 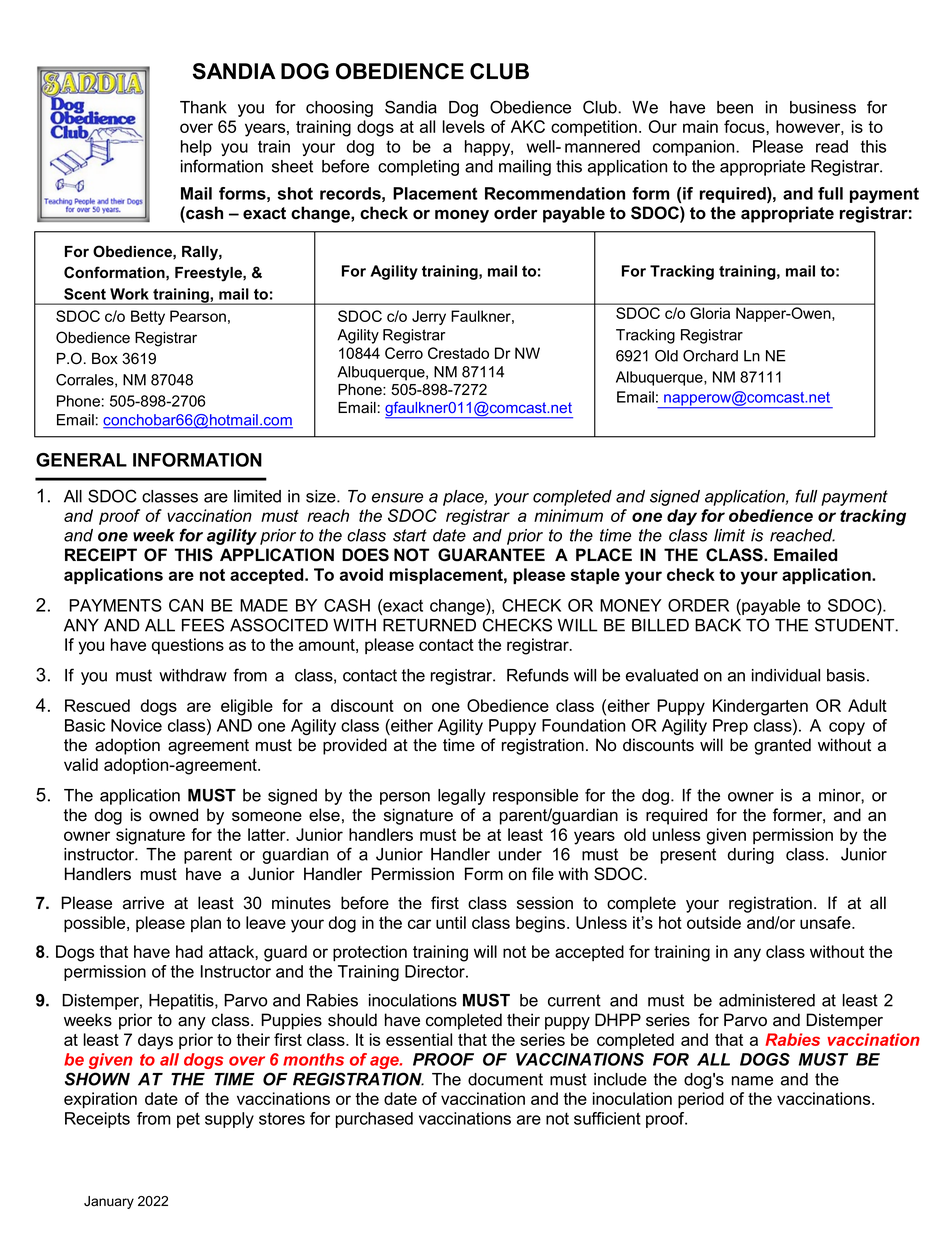 I want to click on had, so click(x=189, y=951).
